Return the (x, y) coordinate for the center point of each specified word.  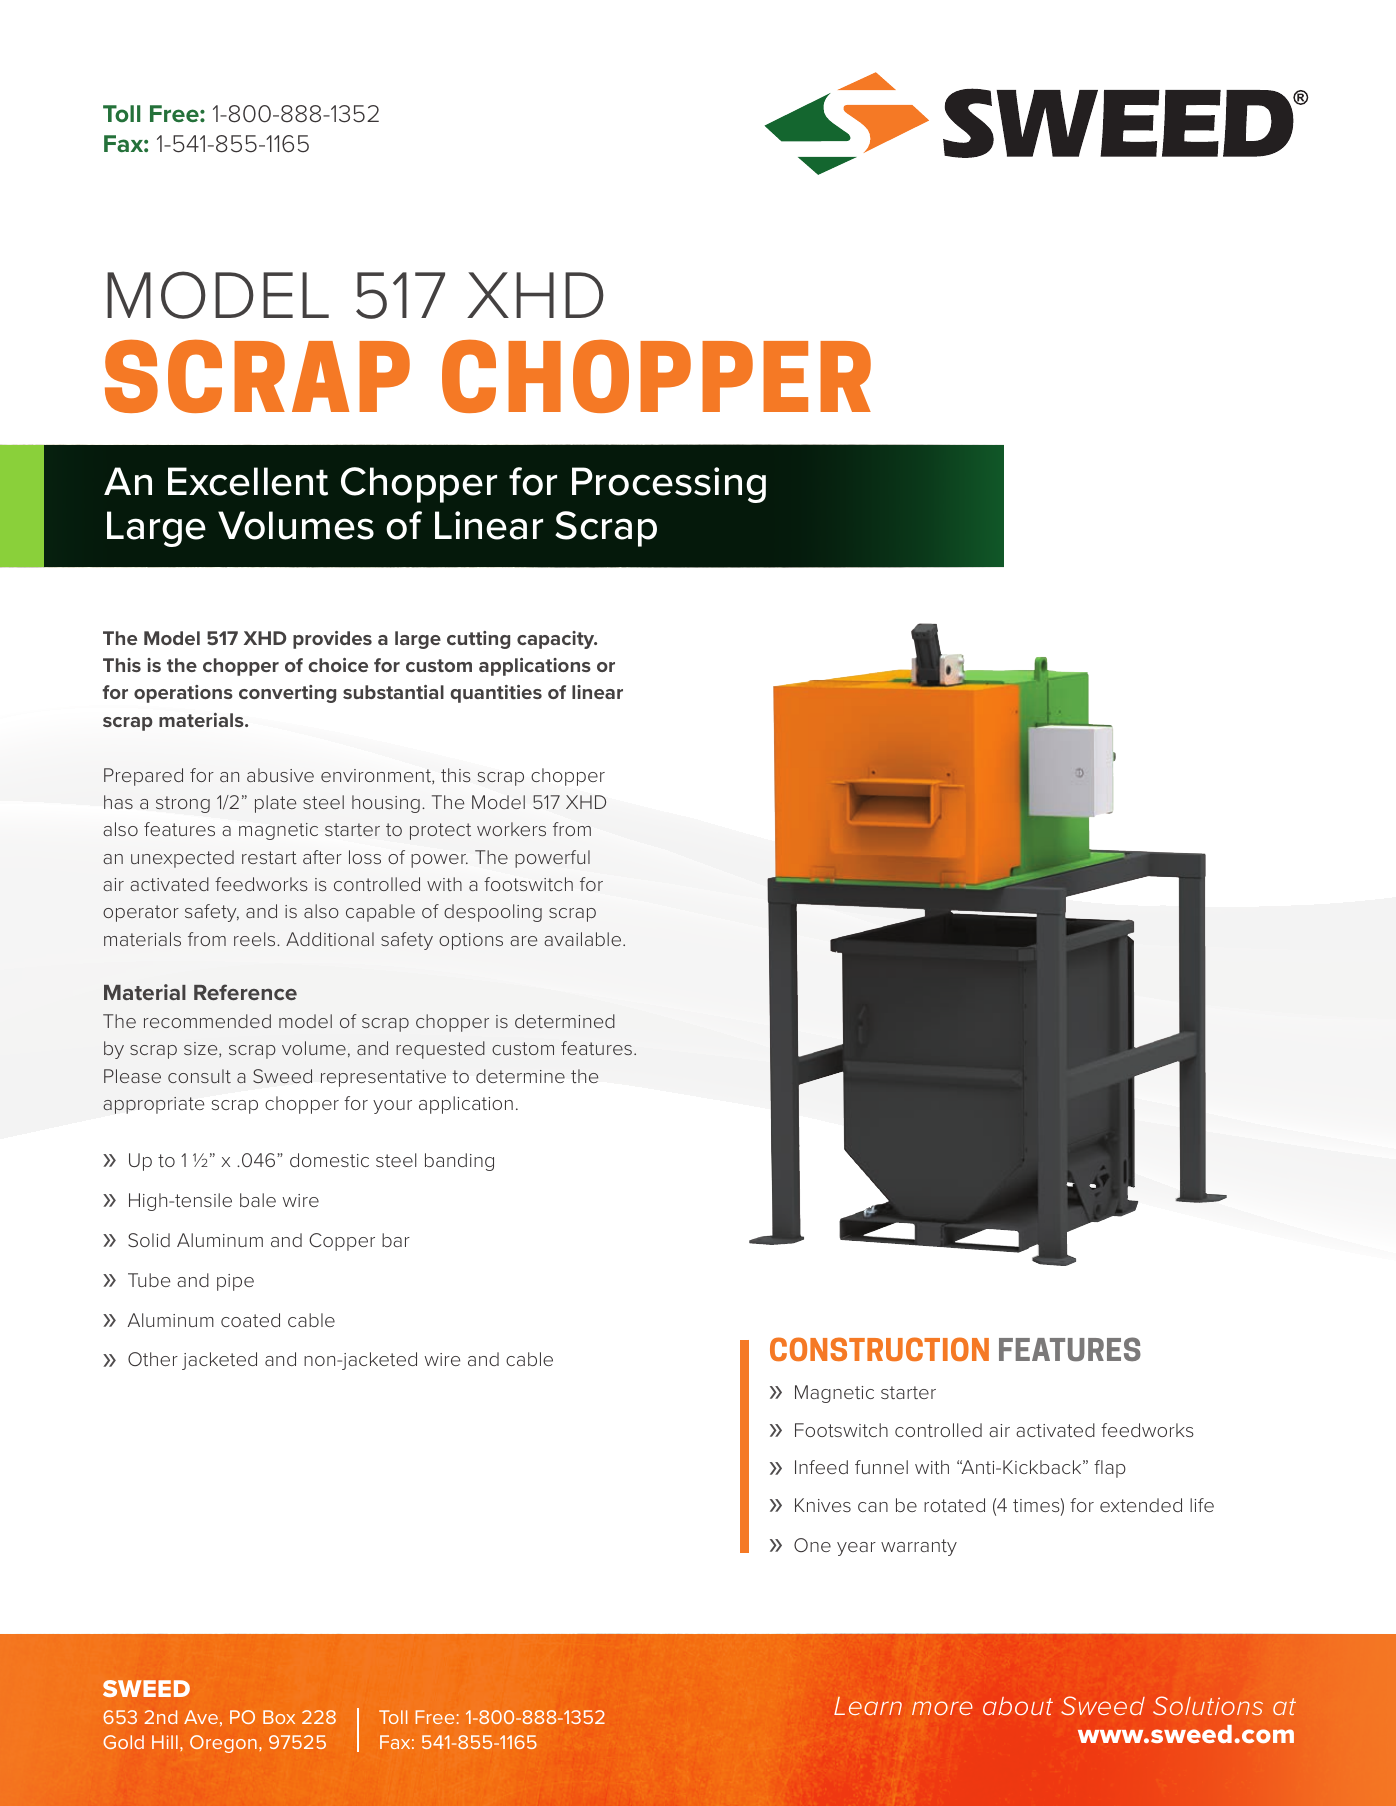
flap (1110, 1469)
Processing (669, 485)
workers (511, 829)
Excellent (248, 481)
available (584, 939)
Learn (868, 1706)
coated (250, 1320)
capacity (557, 640)
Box (279, 1717)
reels (256, 939)
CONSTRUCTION (879, 1349)
